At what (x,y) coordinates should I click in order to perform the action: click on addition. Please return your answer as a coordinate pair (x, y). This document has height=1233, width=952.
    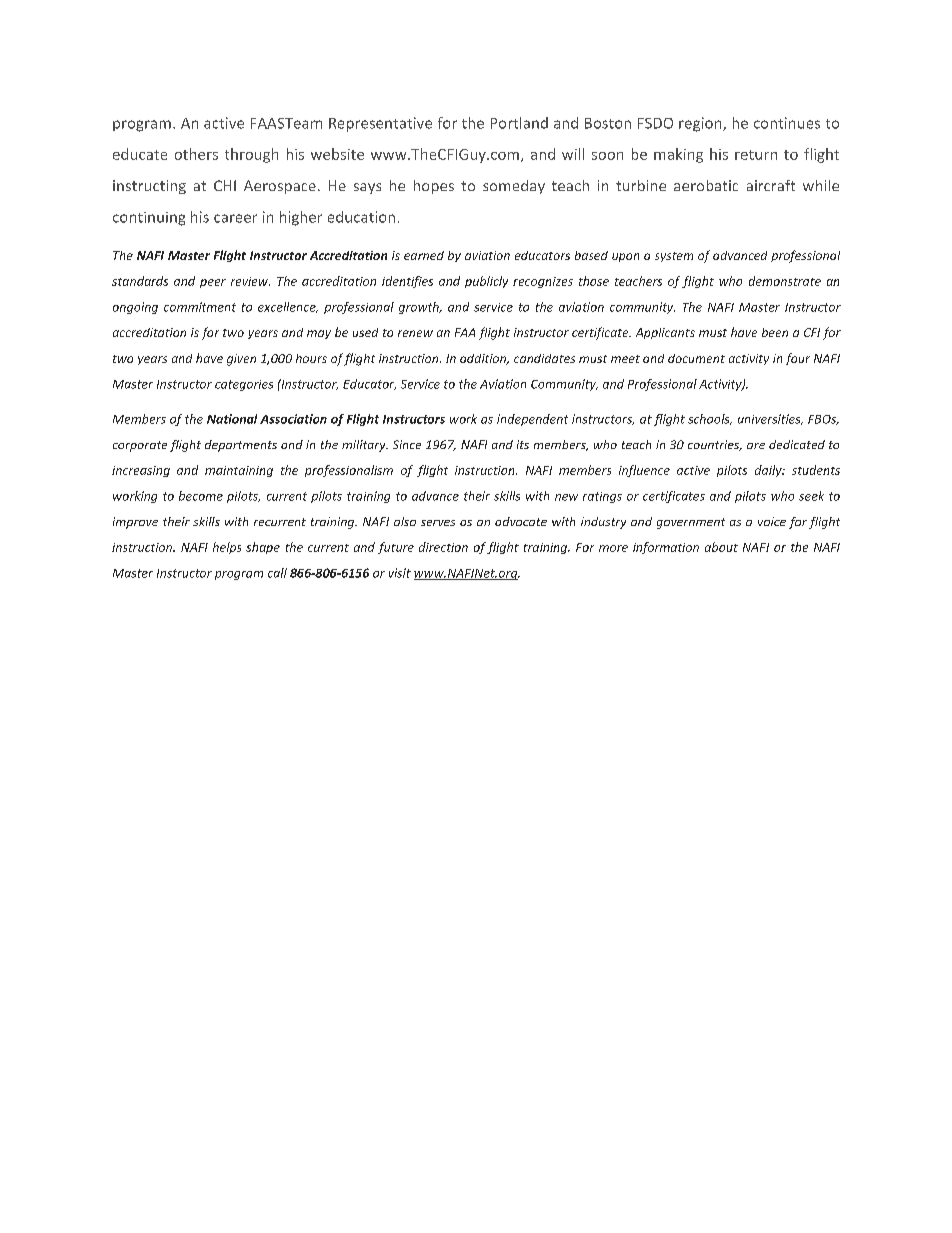
    Looking at the image, I should click on (484, 359).
